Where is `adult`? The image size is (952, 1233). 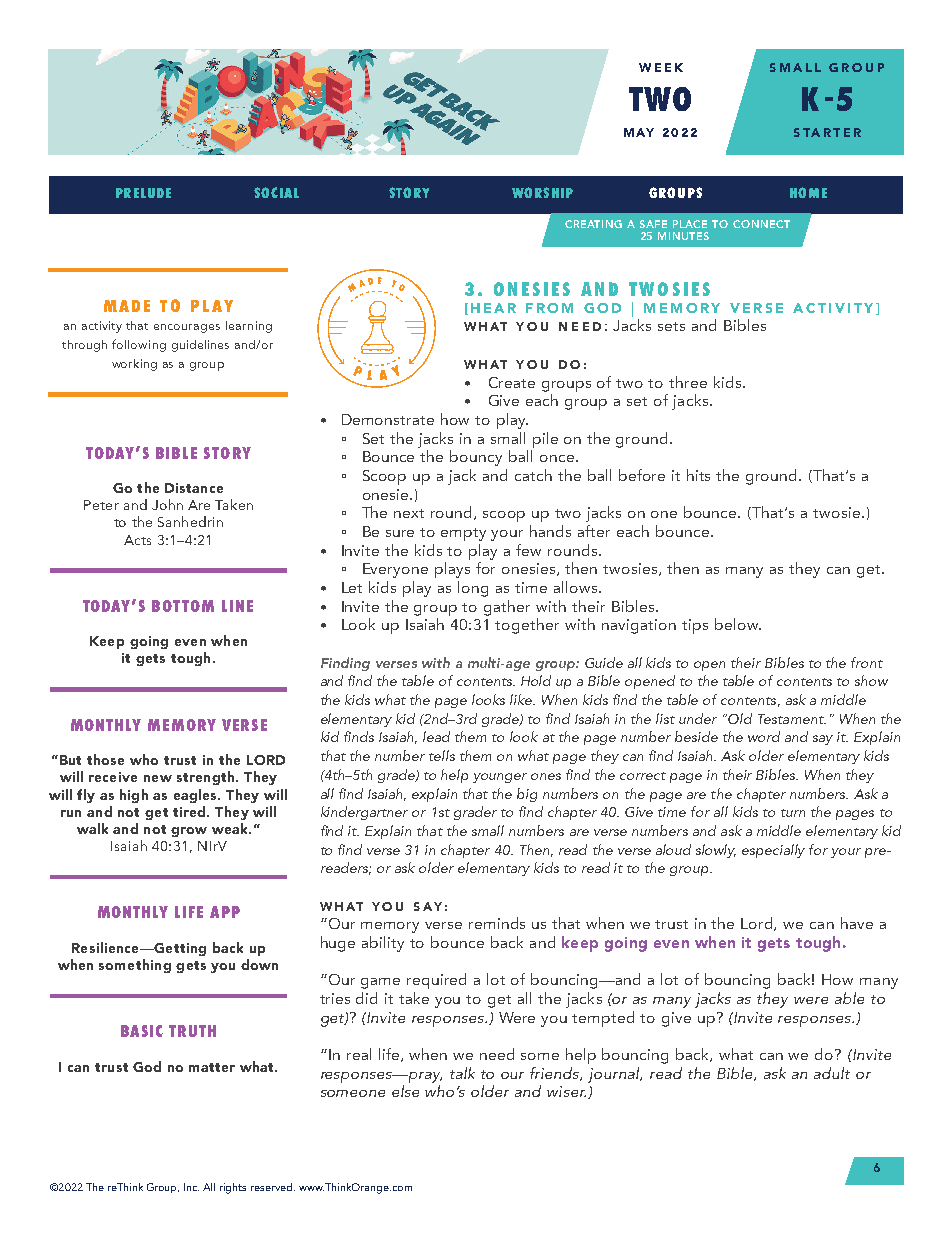 adult is located at coordinates (832, 1073).
